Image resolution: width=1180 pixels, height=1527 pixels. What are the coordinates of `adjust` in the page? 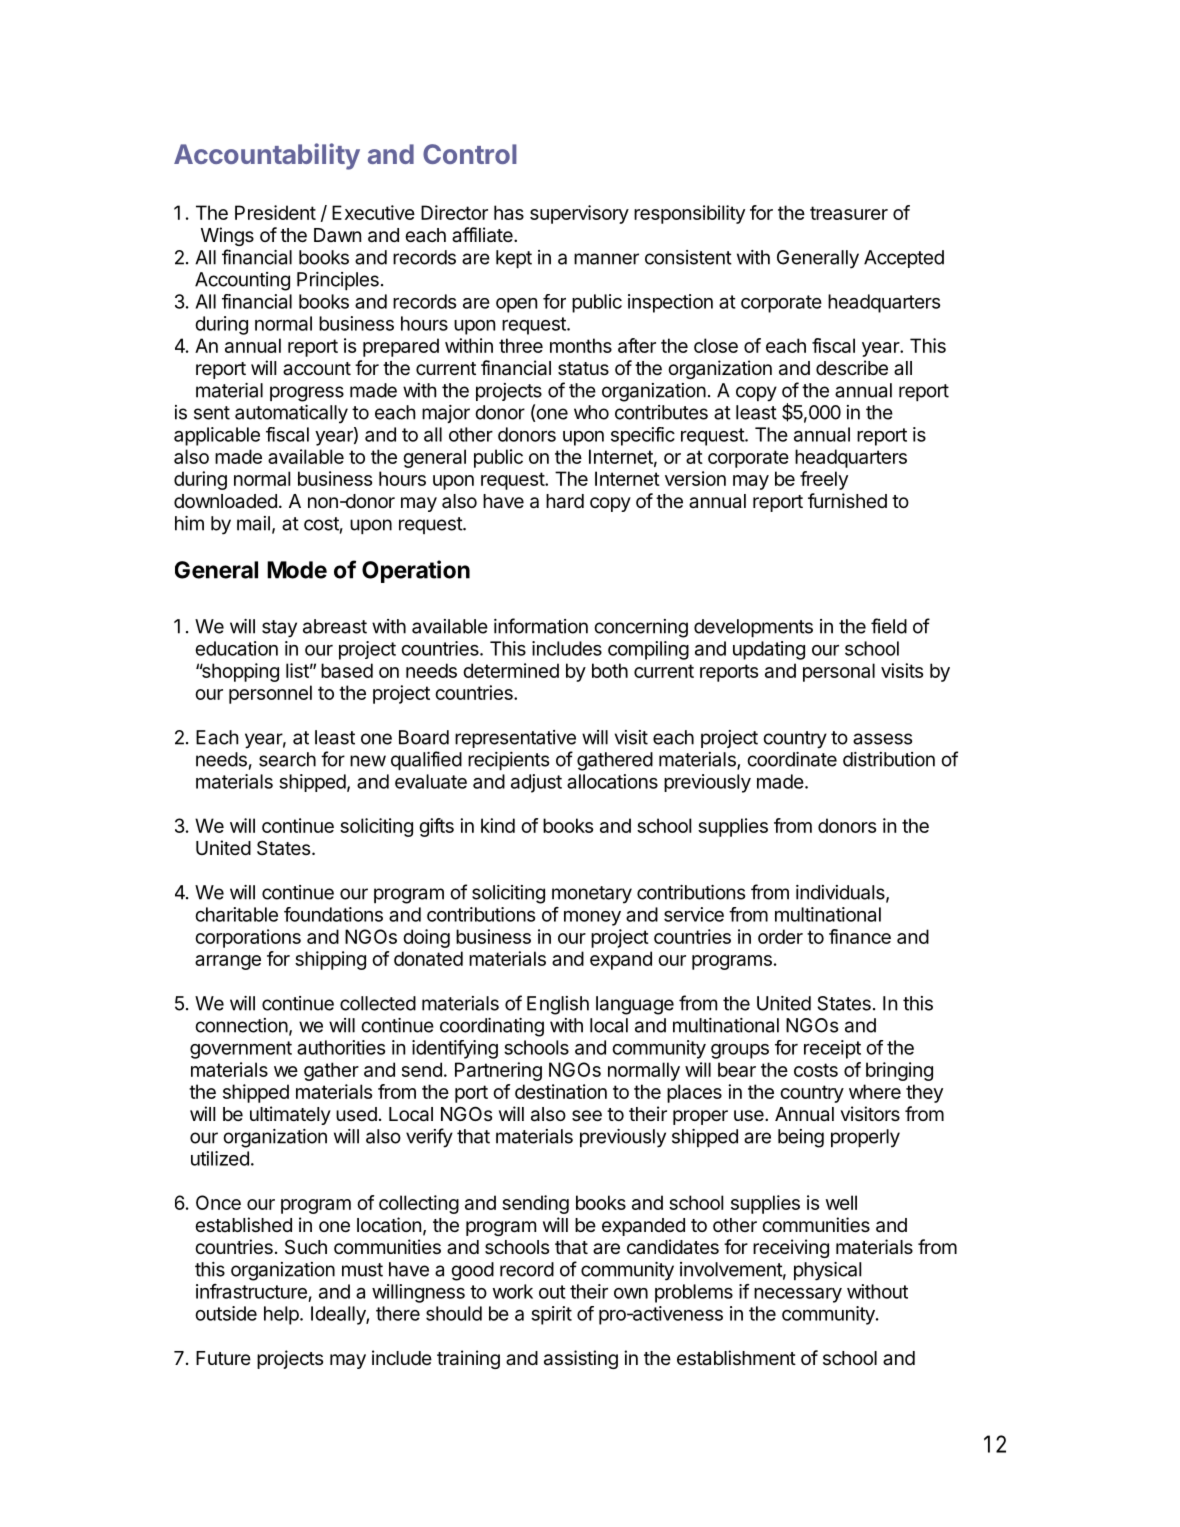 It's located at (536, 783).
